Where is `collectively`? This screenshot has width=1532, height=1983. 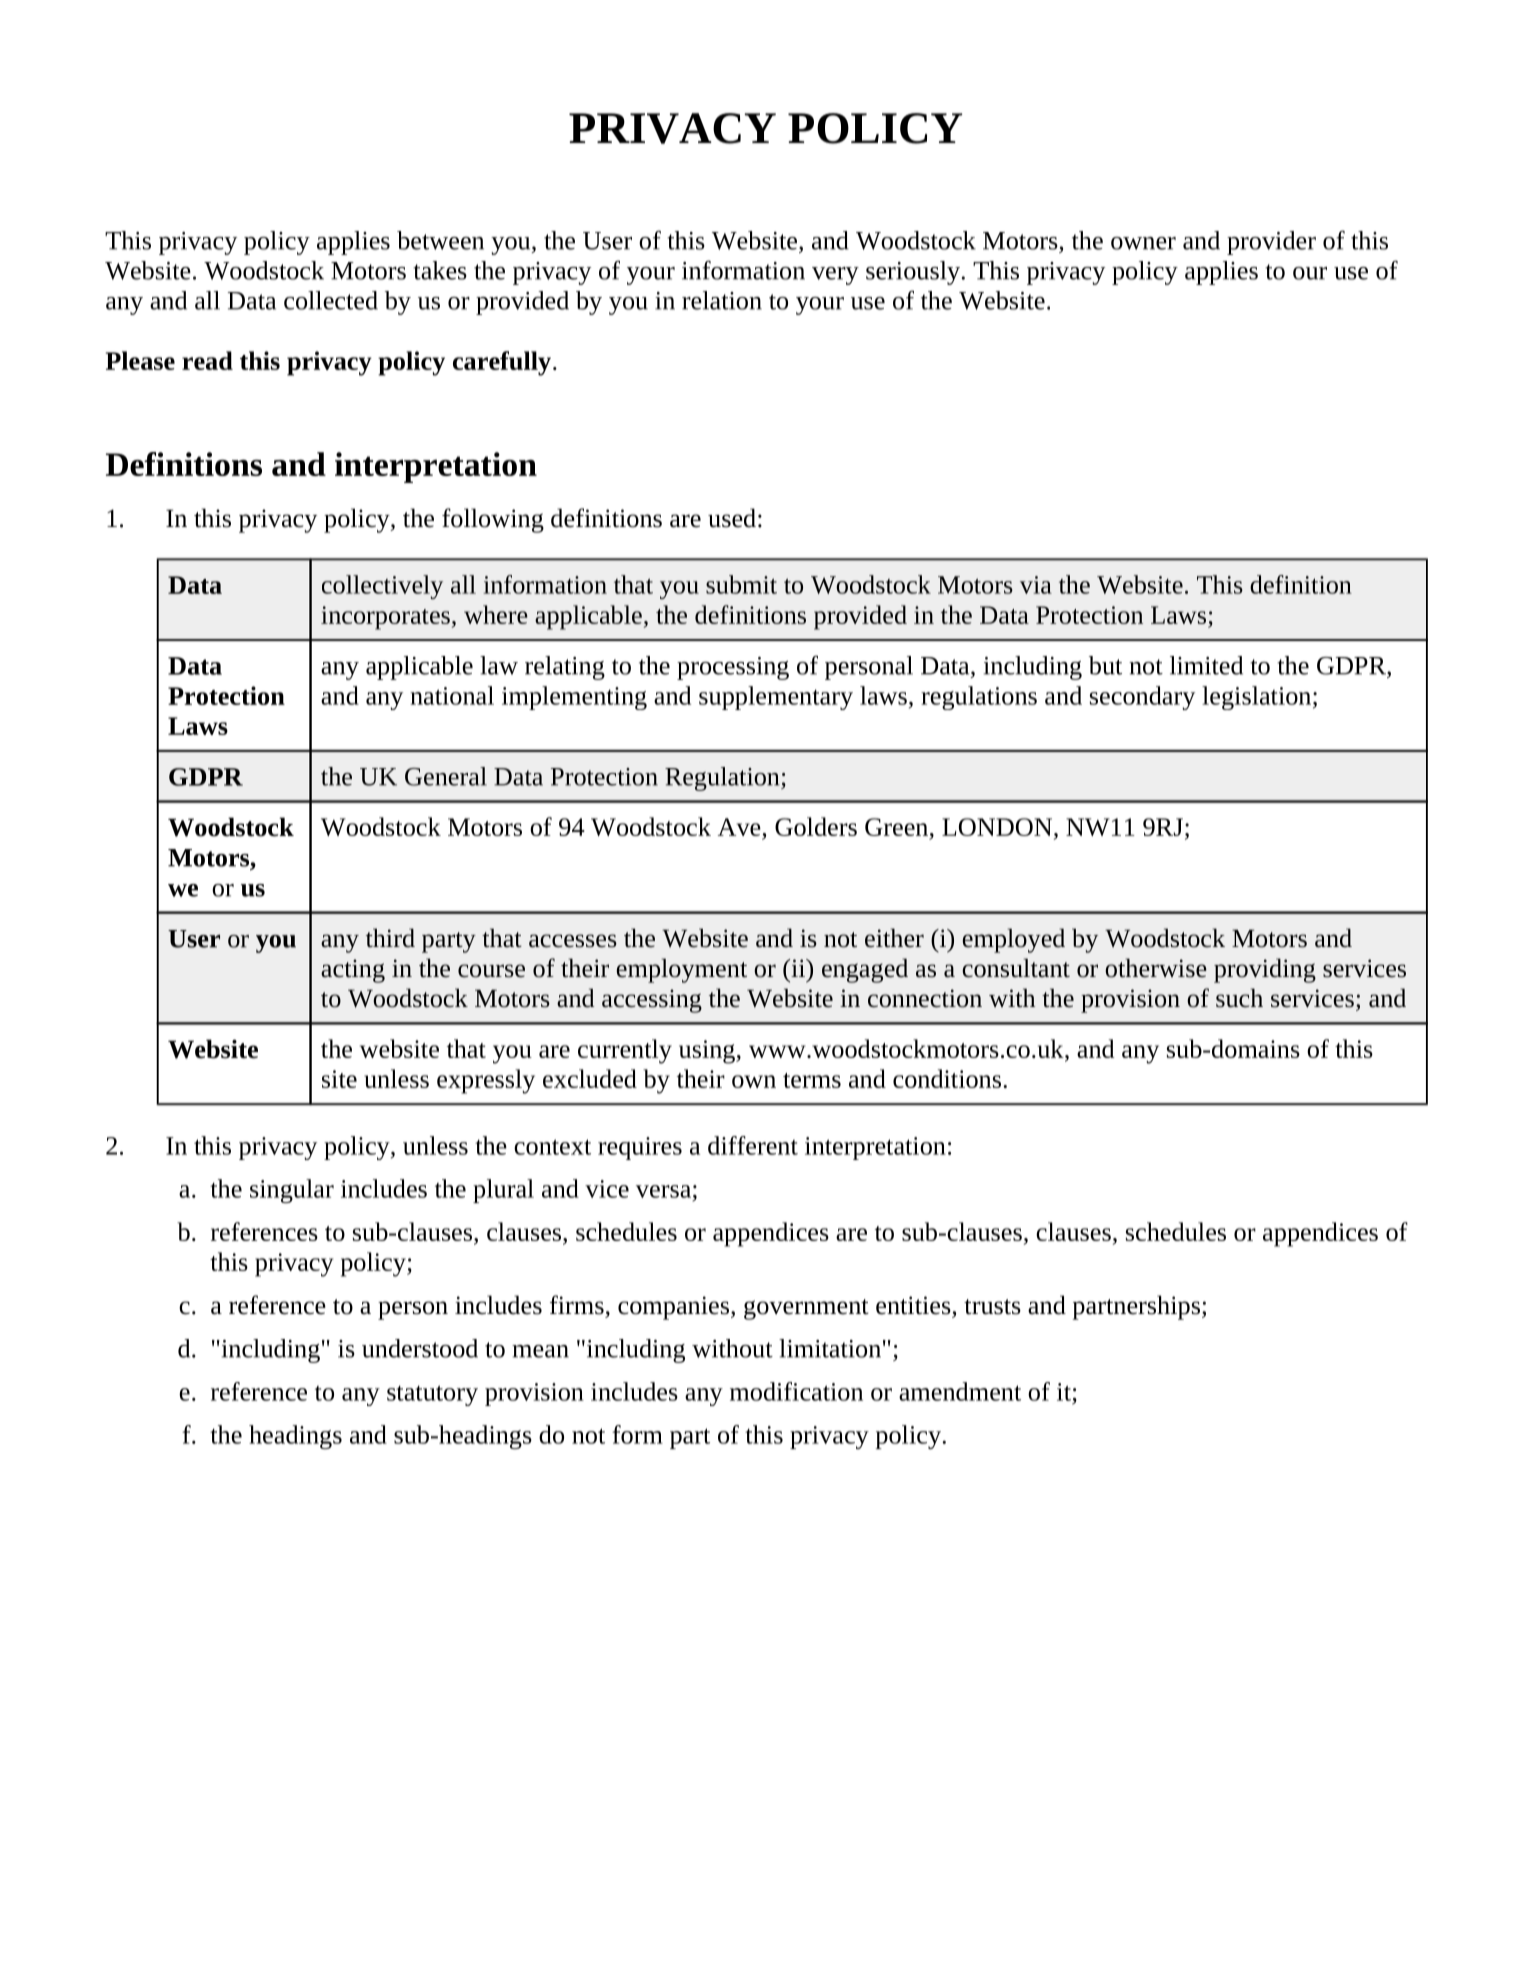
collectively is located at coordinates (382, 587).
